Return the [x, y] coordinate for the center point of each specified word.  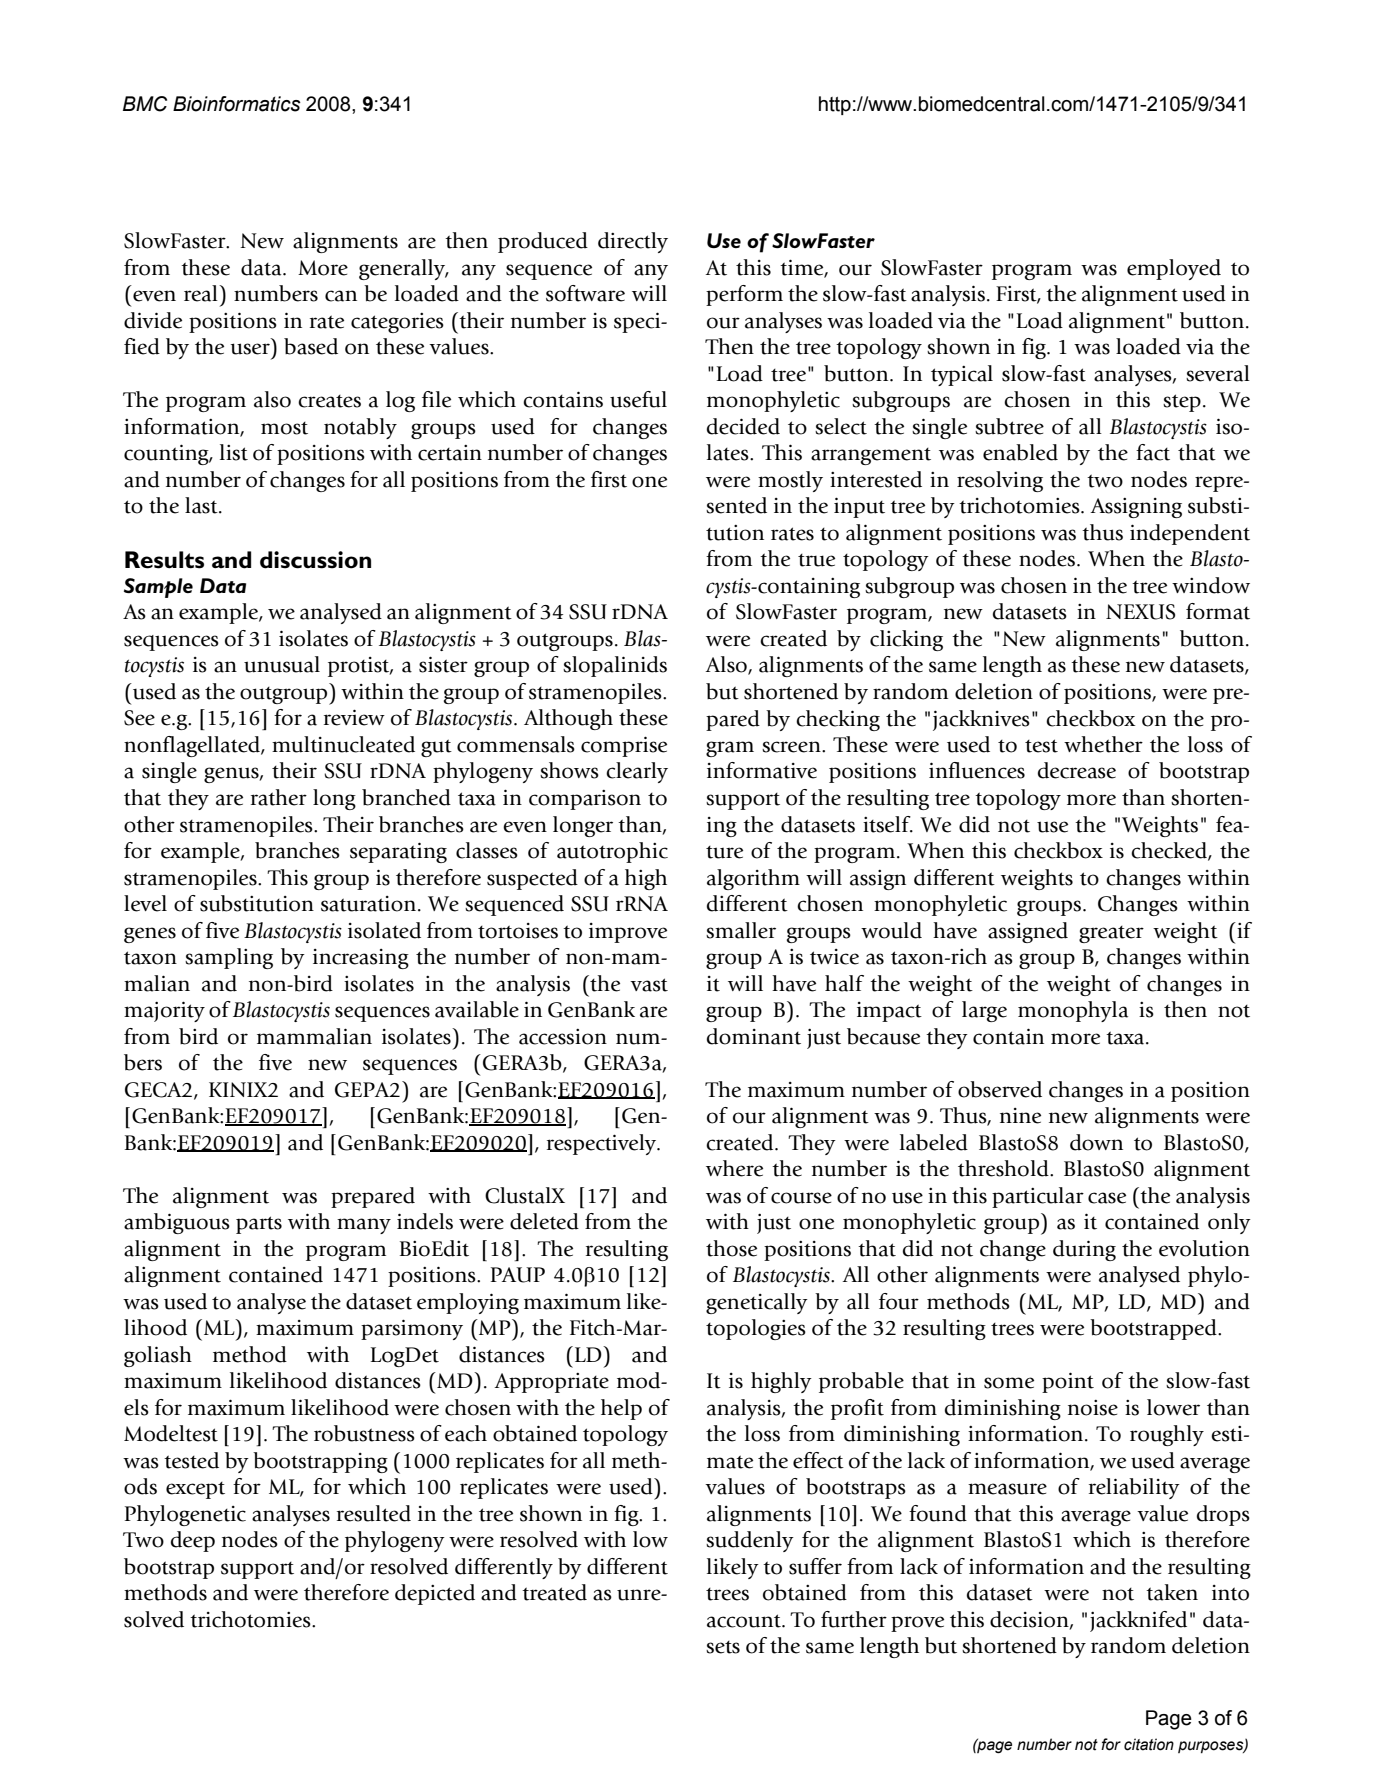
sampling [229, 958]
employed [1174, 269]
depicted [435, 1594]
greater [1111, 934]
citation [1149, 1744]
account [745, 1621]
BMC [145, 104]
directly [633, 242]
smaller [741, 930]
